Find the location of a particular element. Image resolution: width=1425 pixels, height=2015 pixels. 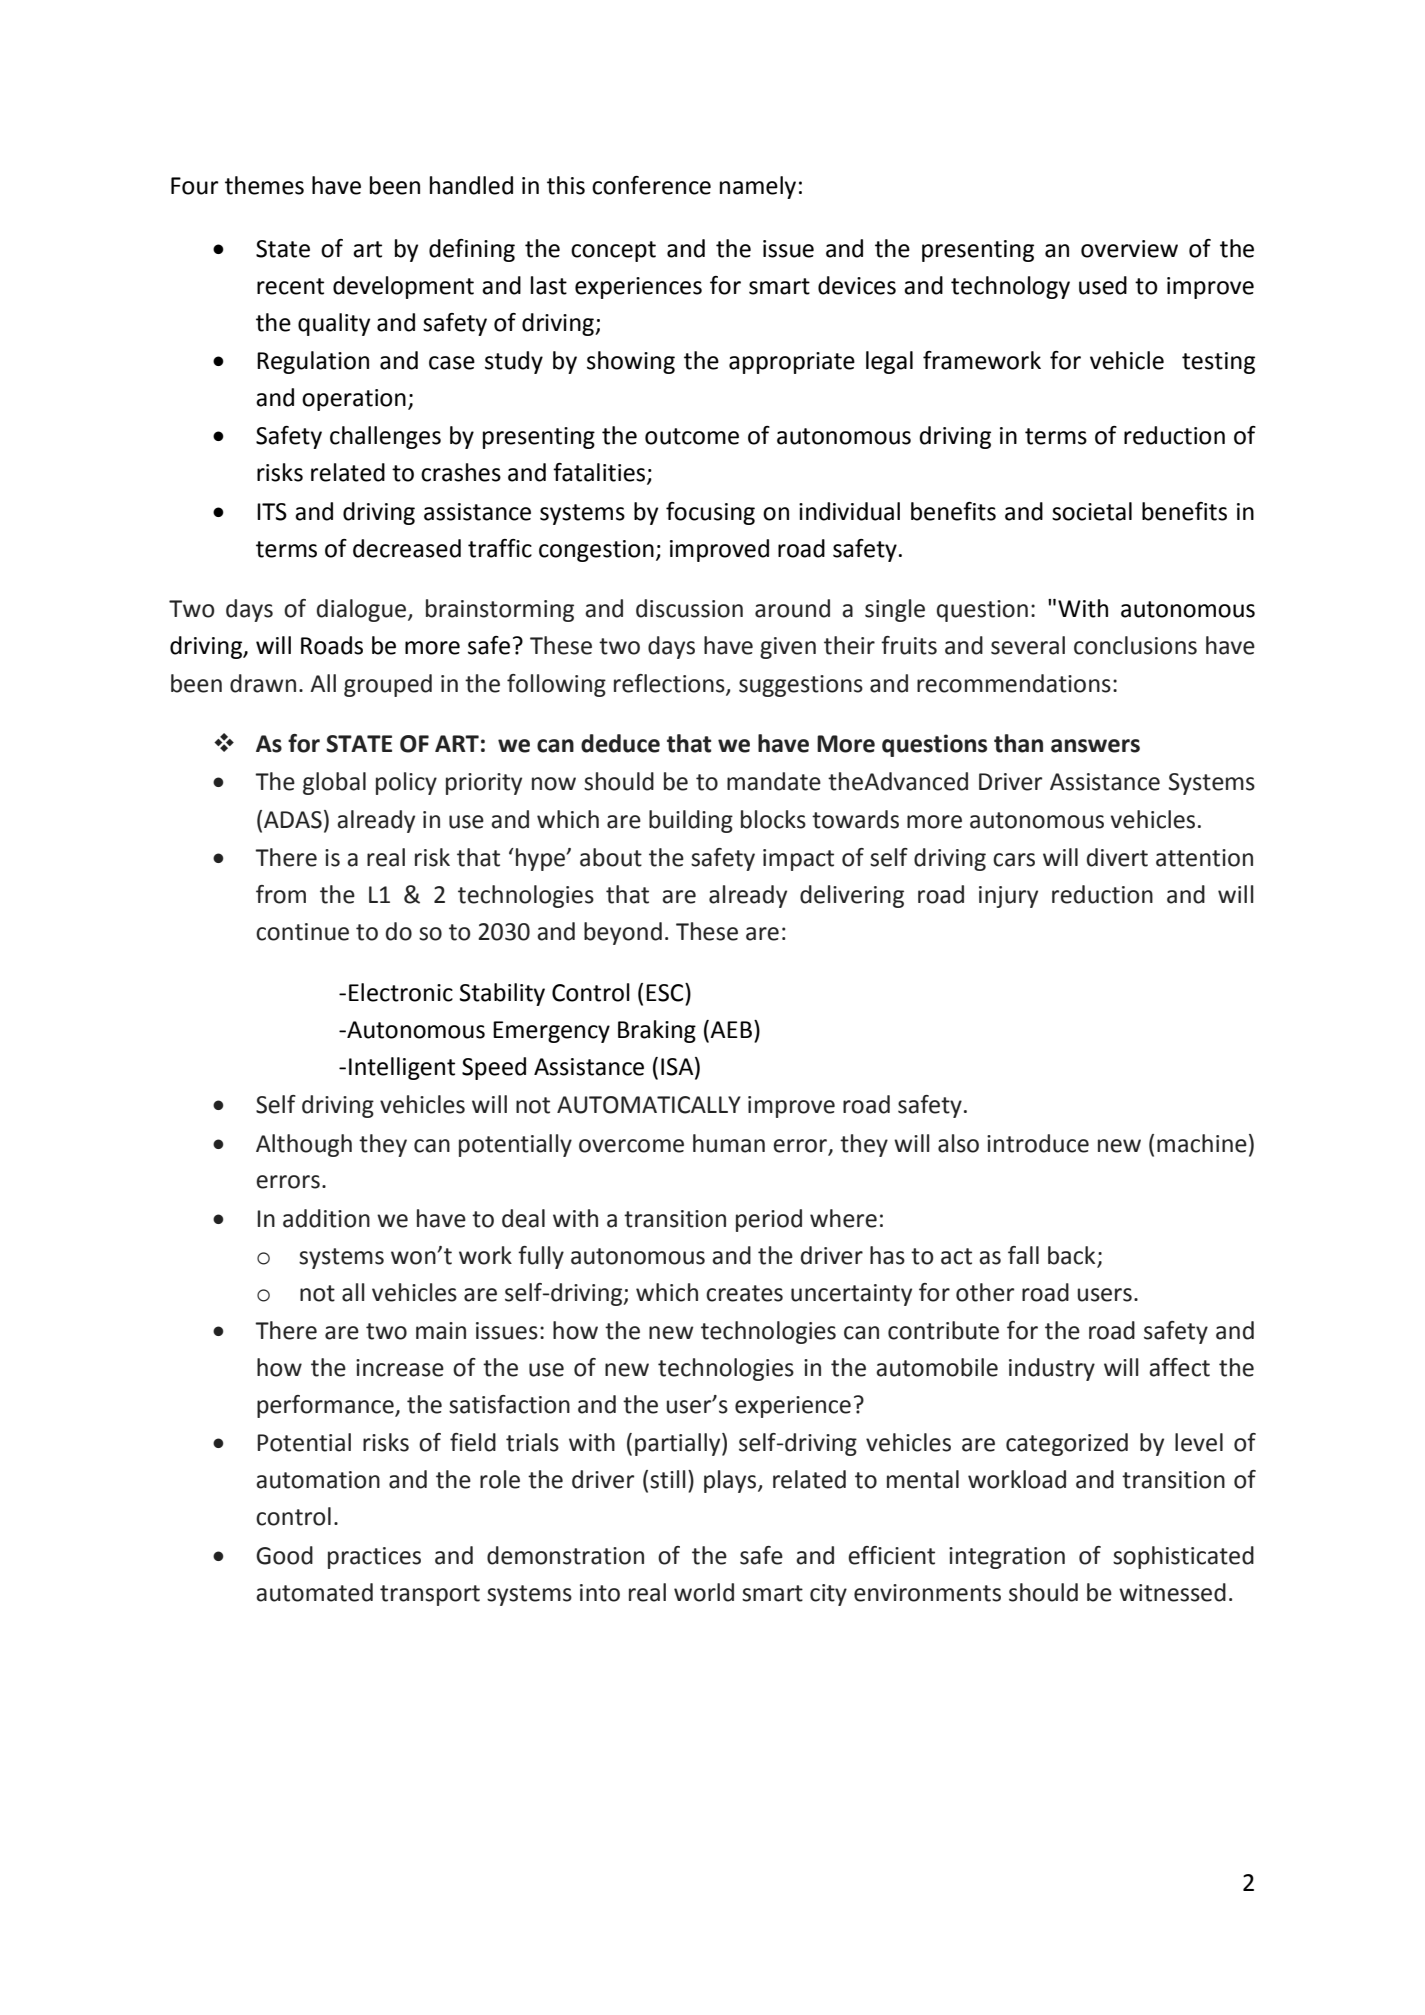

themes is located at coordinates (264, 185).
